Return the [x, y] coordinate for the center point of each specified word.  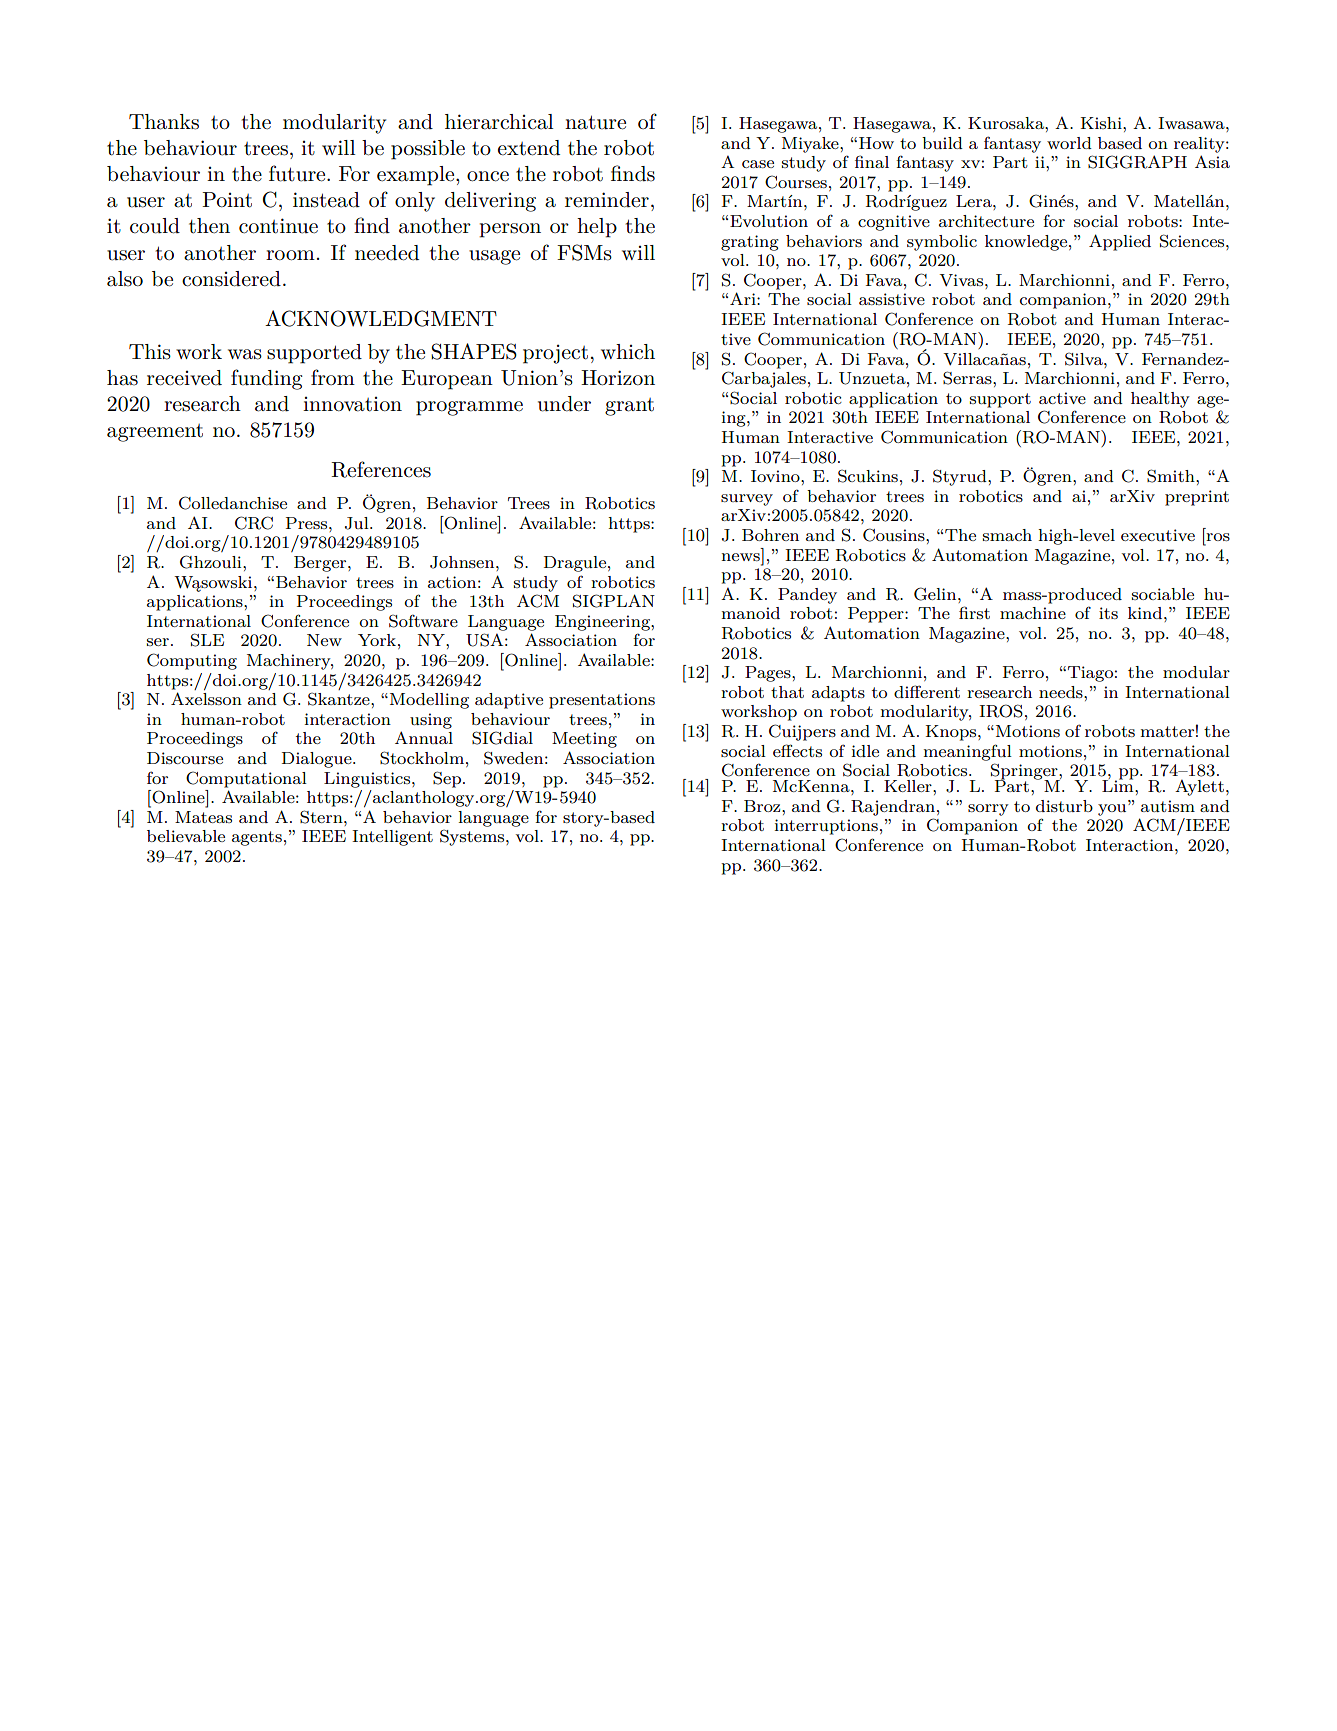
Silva [1085, 359]
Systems [473, 837]
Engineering [603, 623]
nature [595, 122]
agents [257, 838]
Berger [321, 564]
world [1069, 143]
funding [267, 379]
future [298, 173]
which [628, 352]
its [1108, 613]
